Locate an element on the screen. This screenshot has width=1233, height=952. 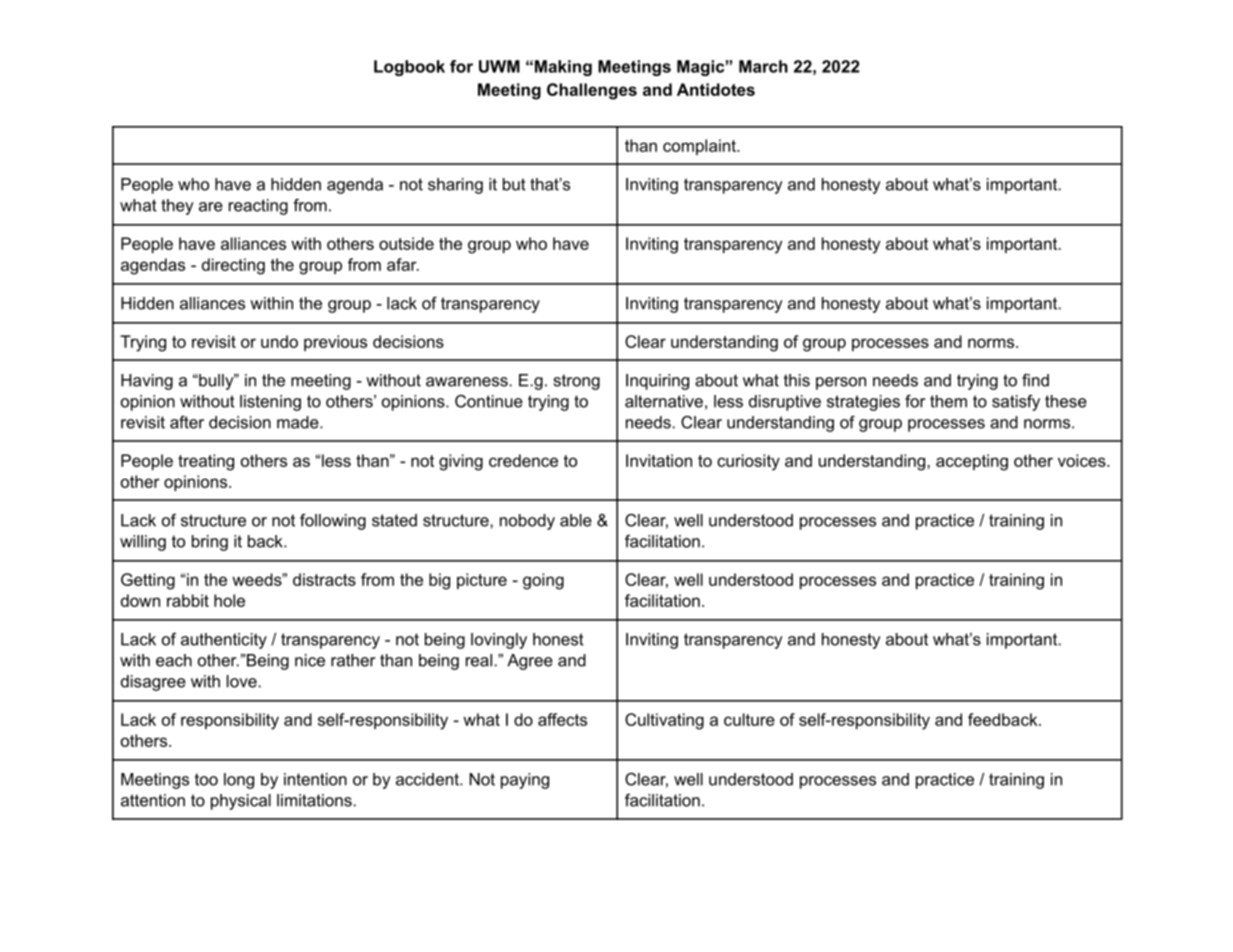
March is located at coordinates (763, 66).
